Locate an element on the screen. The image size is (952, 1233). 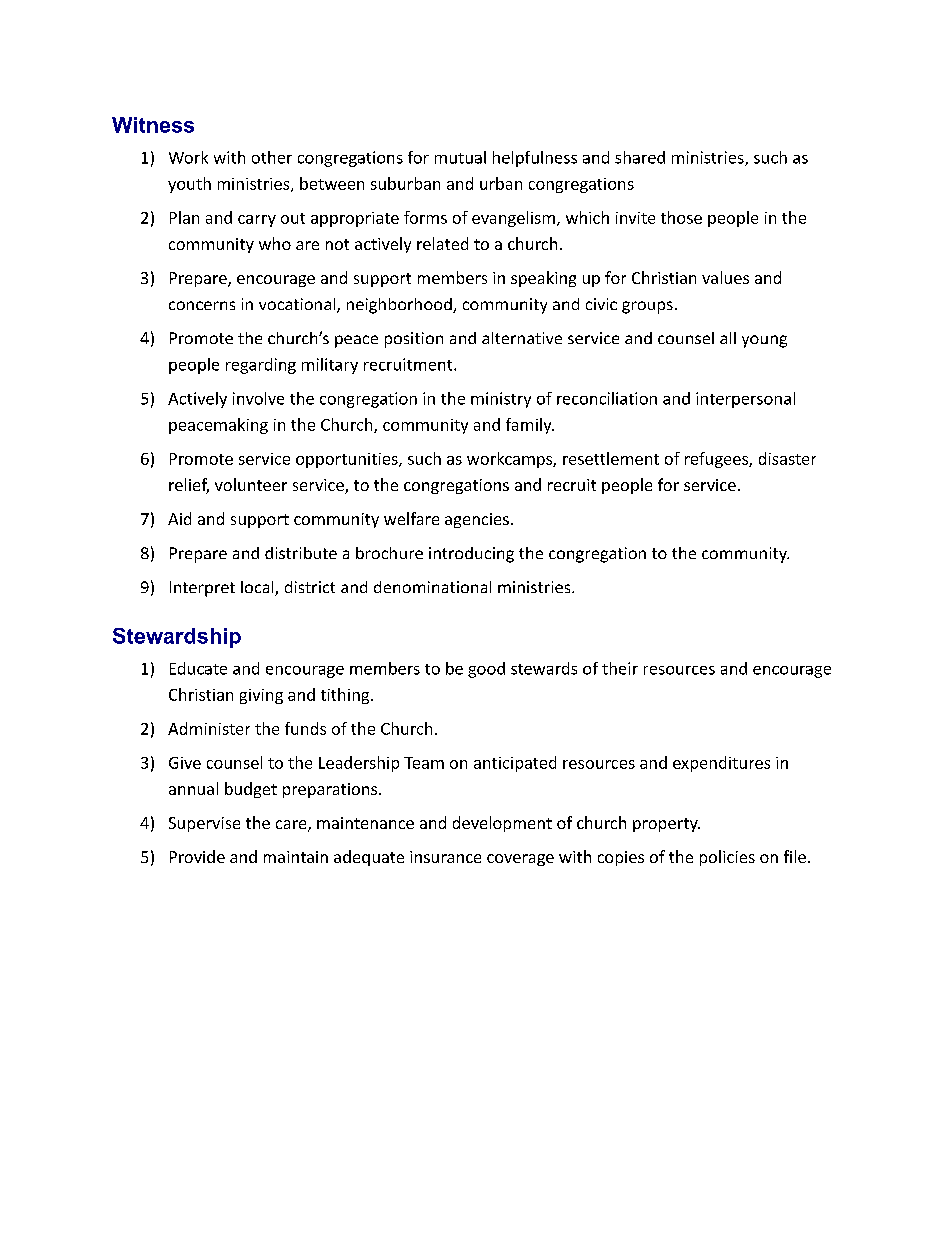
shared is located at coordinates (640, 157).
